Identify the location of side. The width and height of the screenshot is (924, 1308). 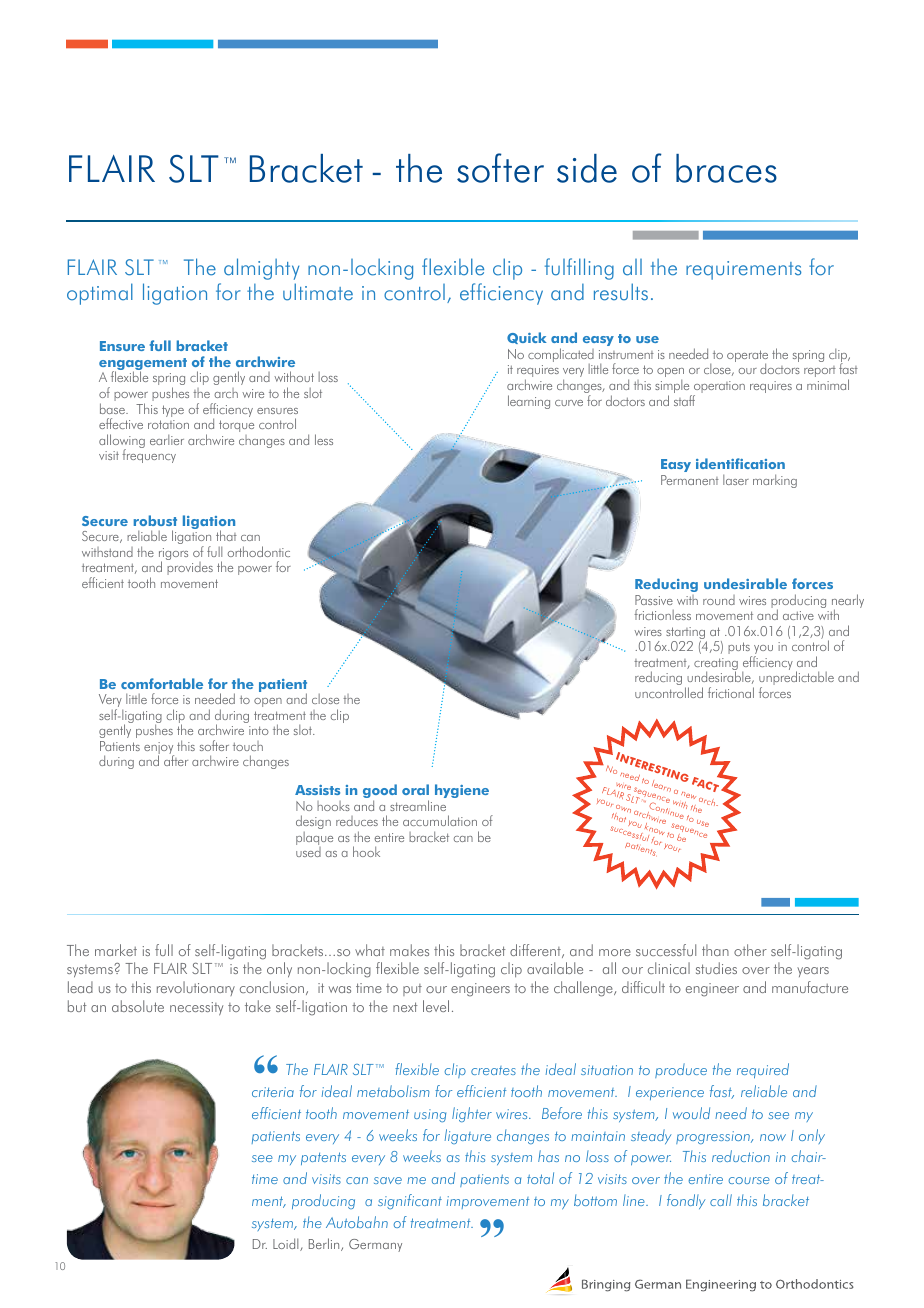
(587, 168).
